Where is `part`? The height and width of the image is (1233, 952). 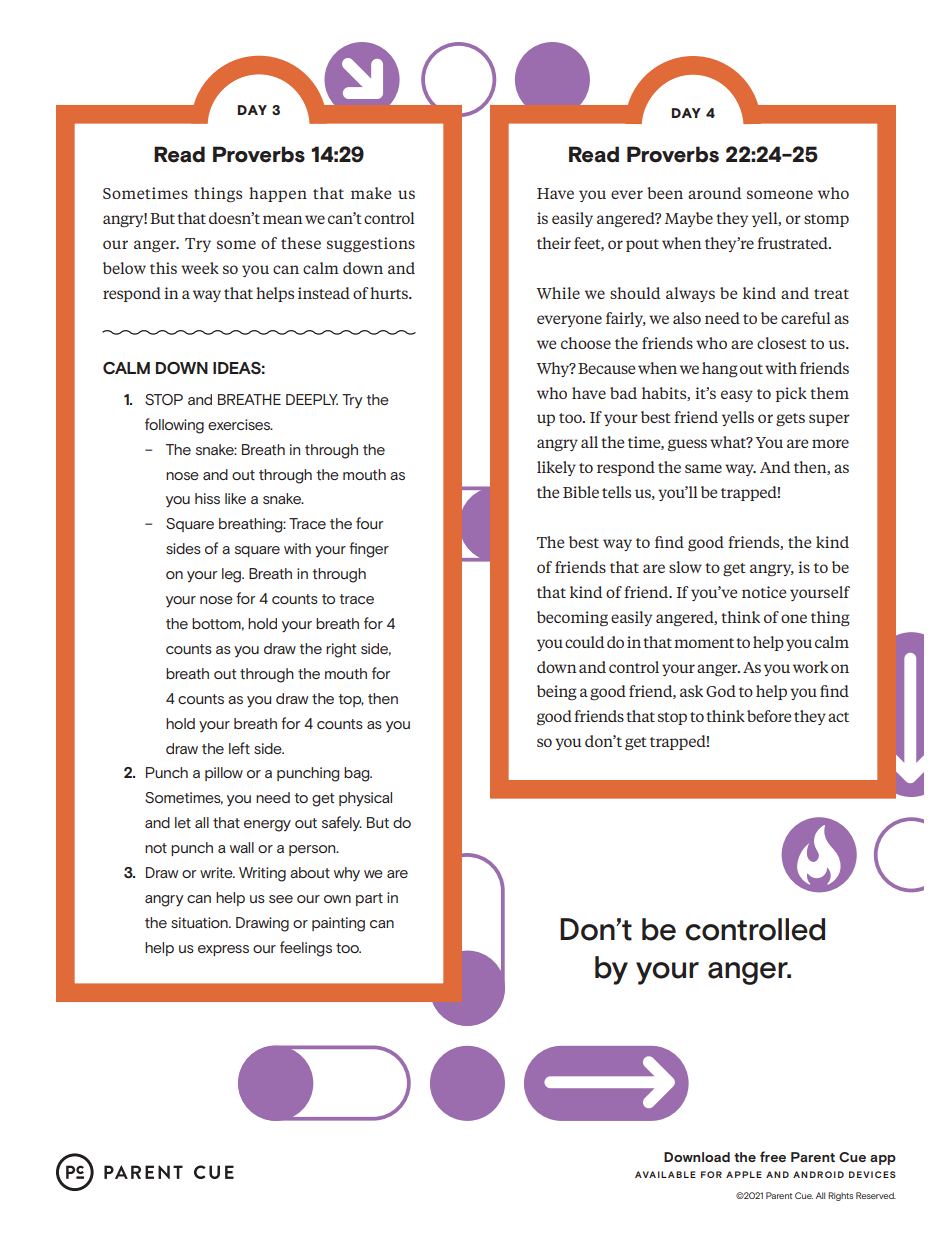 part is located at coordinates (369, 899).
